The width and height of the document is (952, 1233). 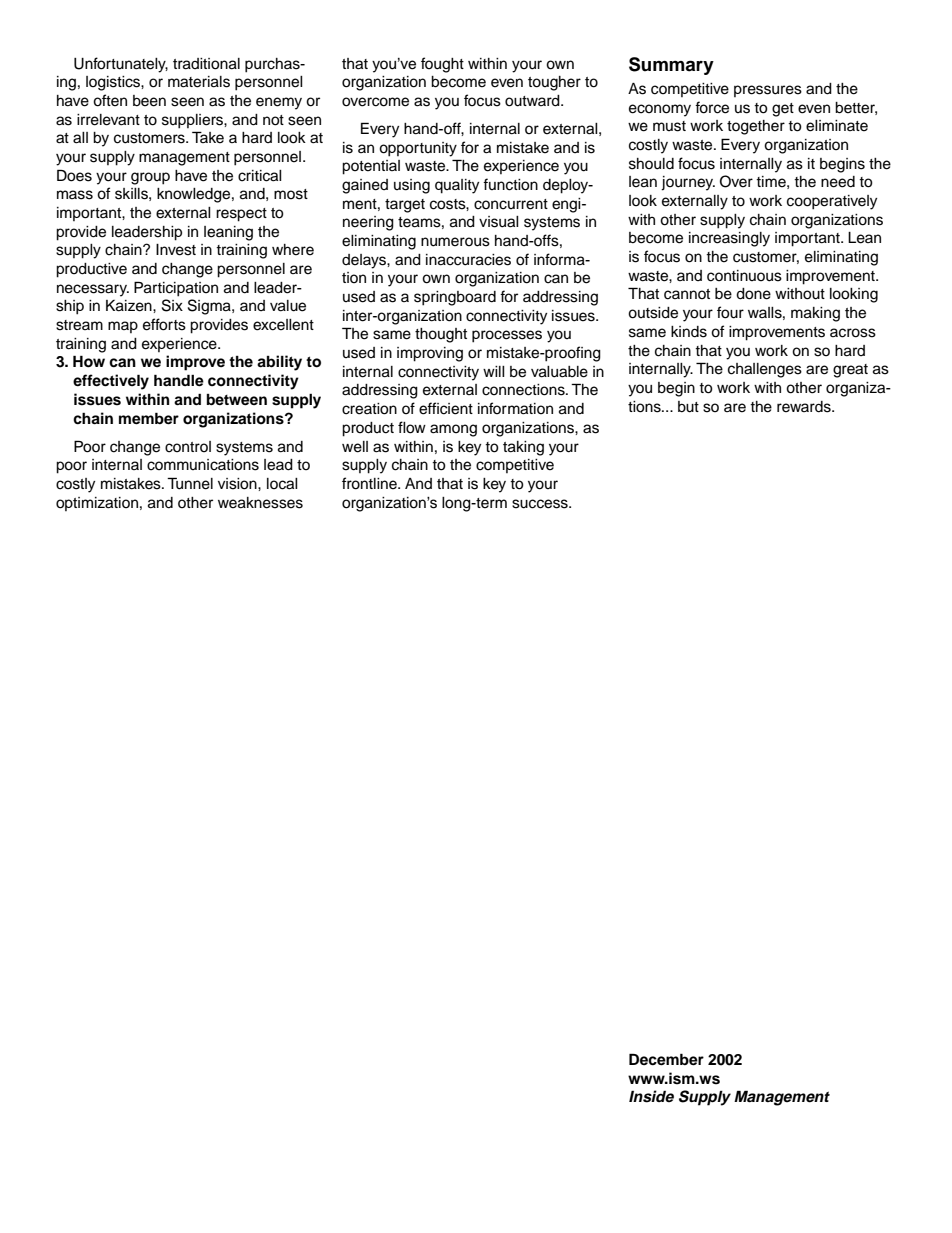 What do you see at coordinates (446, 408) in the document?
I see `efficient` at bounding box center [446, 408].
